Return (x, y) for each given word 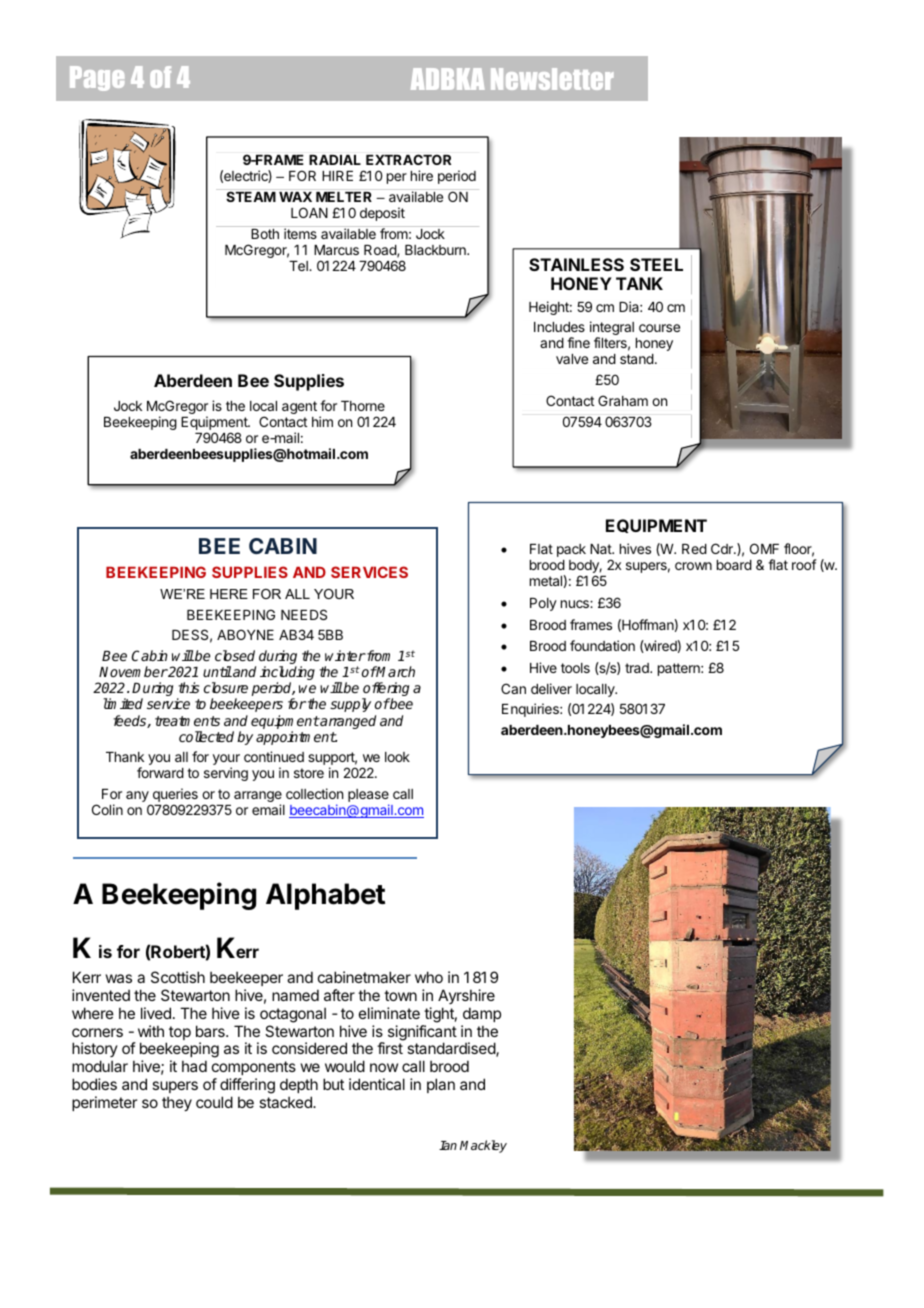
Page (97, 78)
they (177, 1103)
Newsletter (552, 79)
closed (235, 655)
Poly (543, 604)
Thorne (363, 406)
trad (638, 668)
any (138, 798)
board (734, 565)
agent (299, 407)
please (368, 797)
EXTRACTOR (408, 159)
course (659, 328)
